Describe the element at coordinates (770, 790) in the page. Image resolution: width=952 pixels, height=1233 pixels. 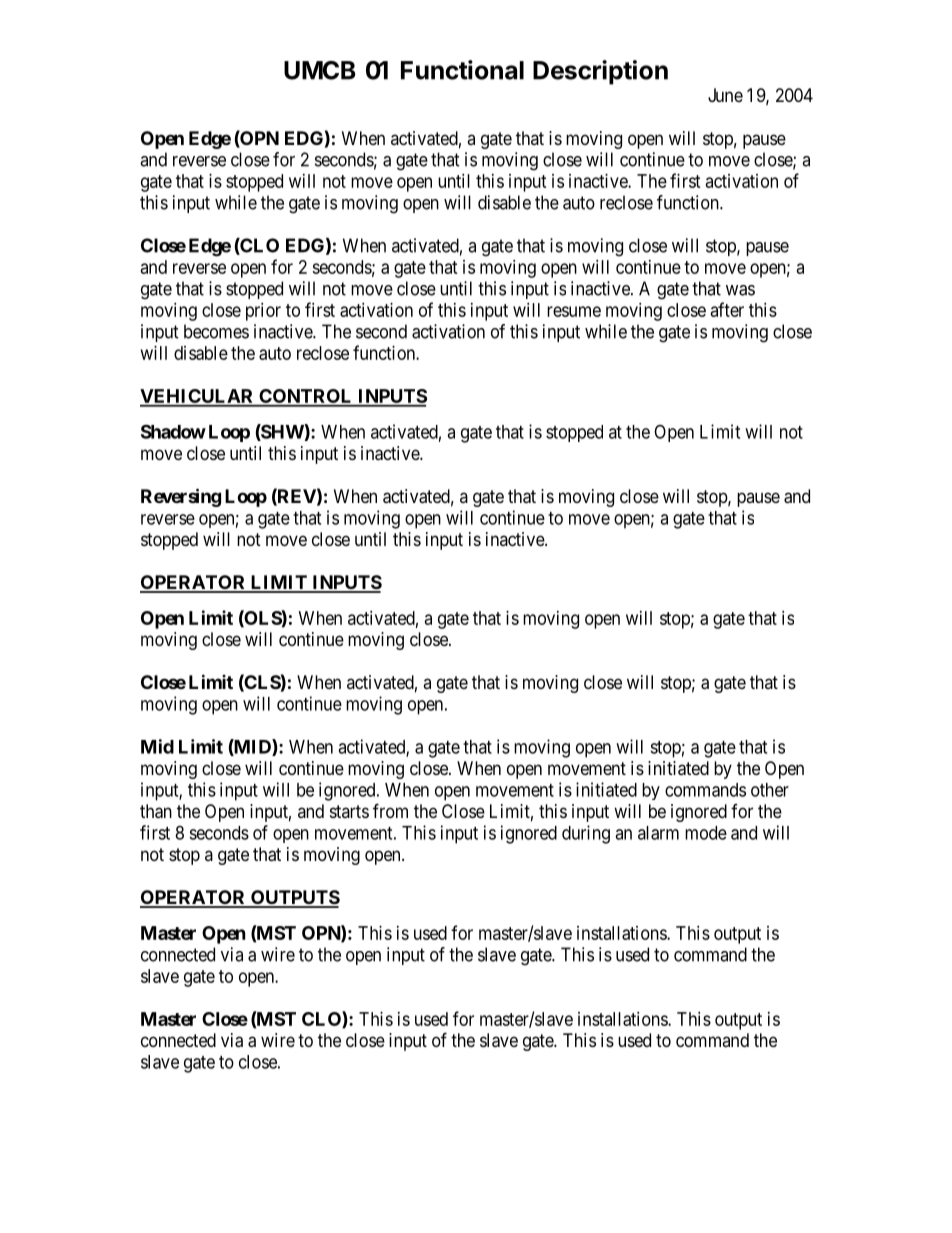
I see `other` at that location.
